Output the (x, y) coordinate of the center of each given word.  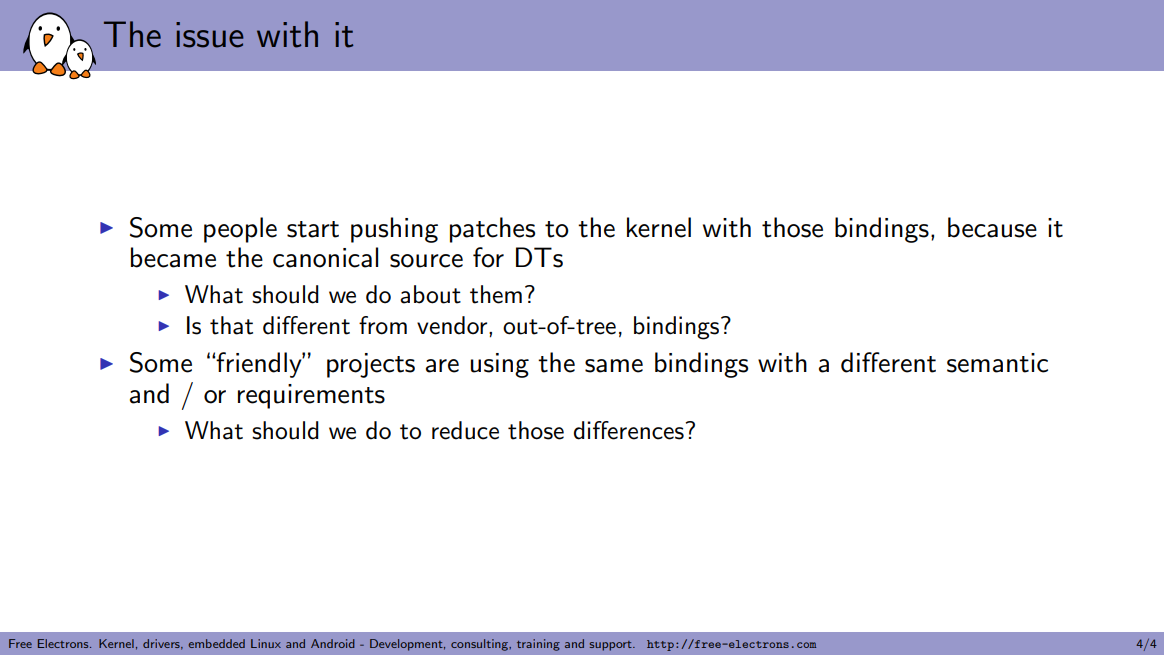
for (488, 257)
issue (210, 35)
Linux (266, 643)
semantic (997, 363)
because (992, 227)
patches (492, 230)
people (240, 230)
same (614, 366)
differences (630, 430)
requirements (311, 396)
